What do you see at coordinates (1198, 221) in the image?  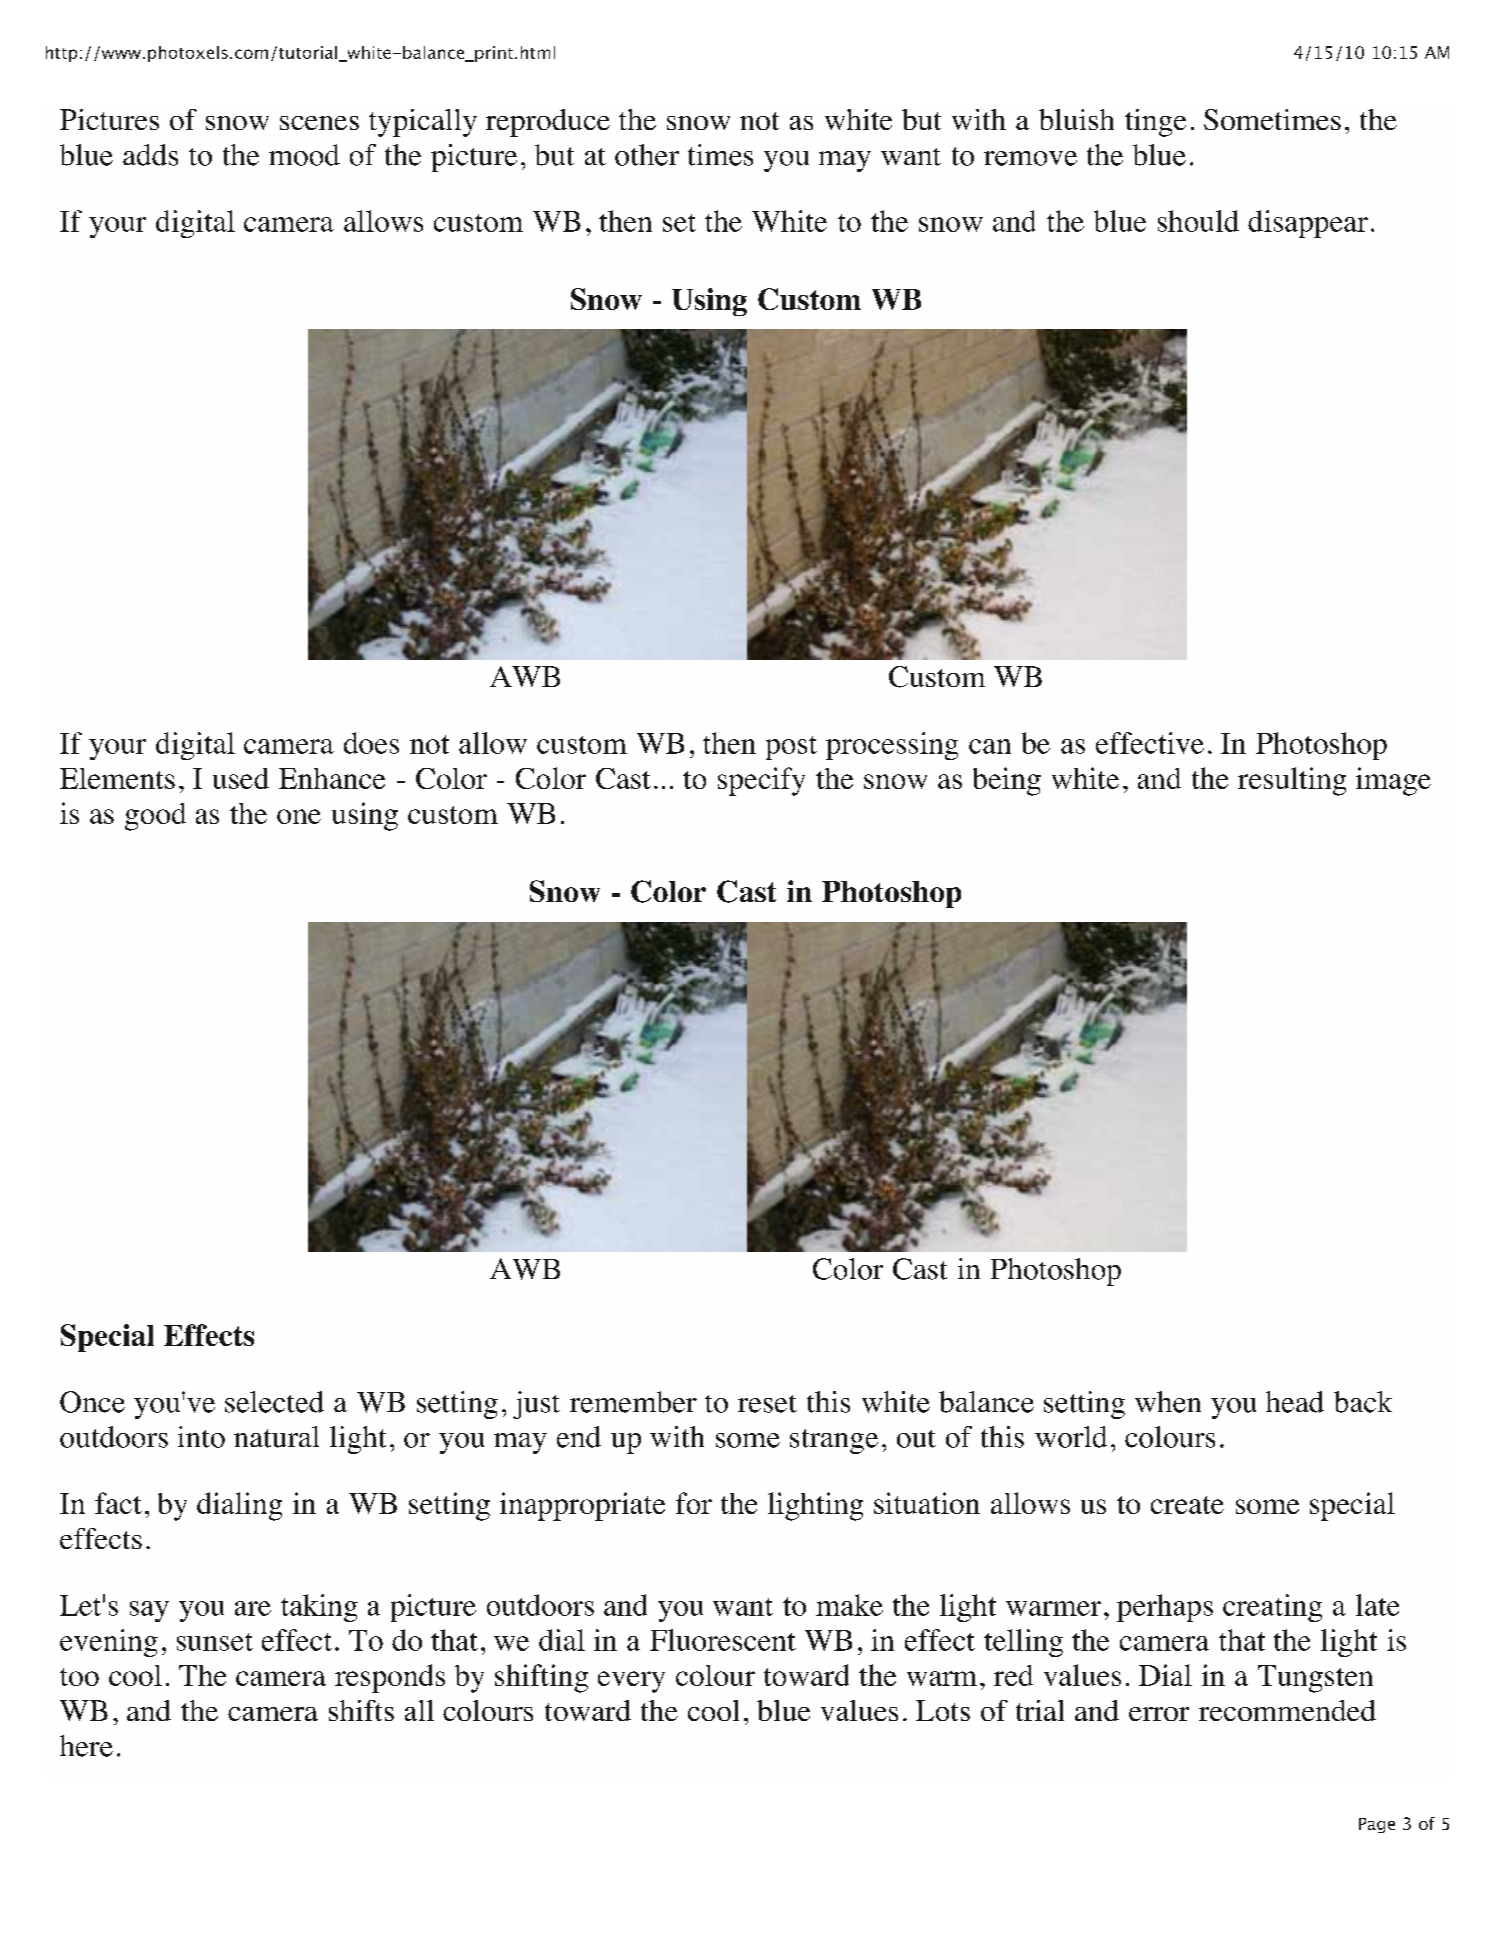 I see `should` at bounding box center [1198, 221].
